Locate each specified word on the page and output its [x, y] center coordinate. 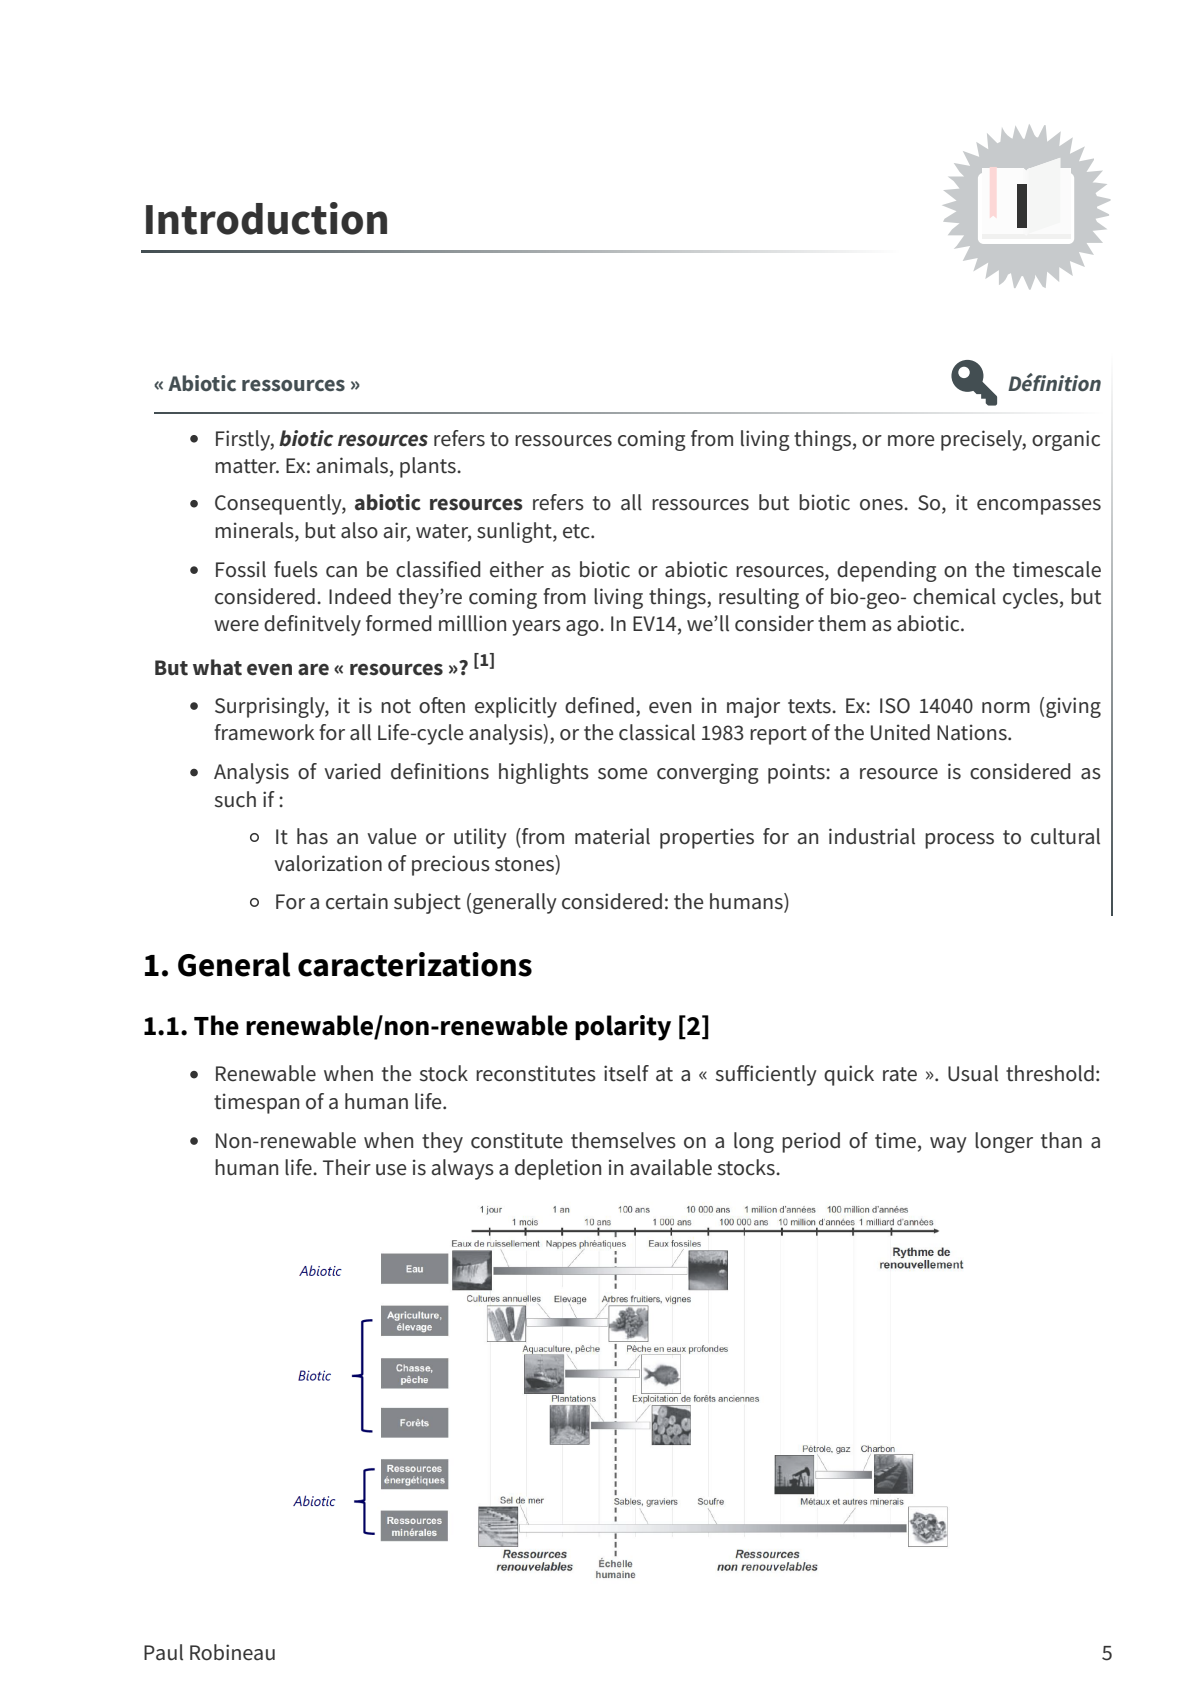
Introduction [266, 218]
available [671, 1167]
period [811, 1142]
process [959, 841]
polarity [623, 1028]
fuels [296, 569]
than [1061, 1140]
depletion [558, 1169]
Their [347, 1167]
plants [429, 467]
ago [583, 628]
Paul [163, 1652]
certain [357, 901]
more [911, 441]
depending [887, 571]
